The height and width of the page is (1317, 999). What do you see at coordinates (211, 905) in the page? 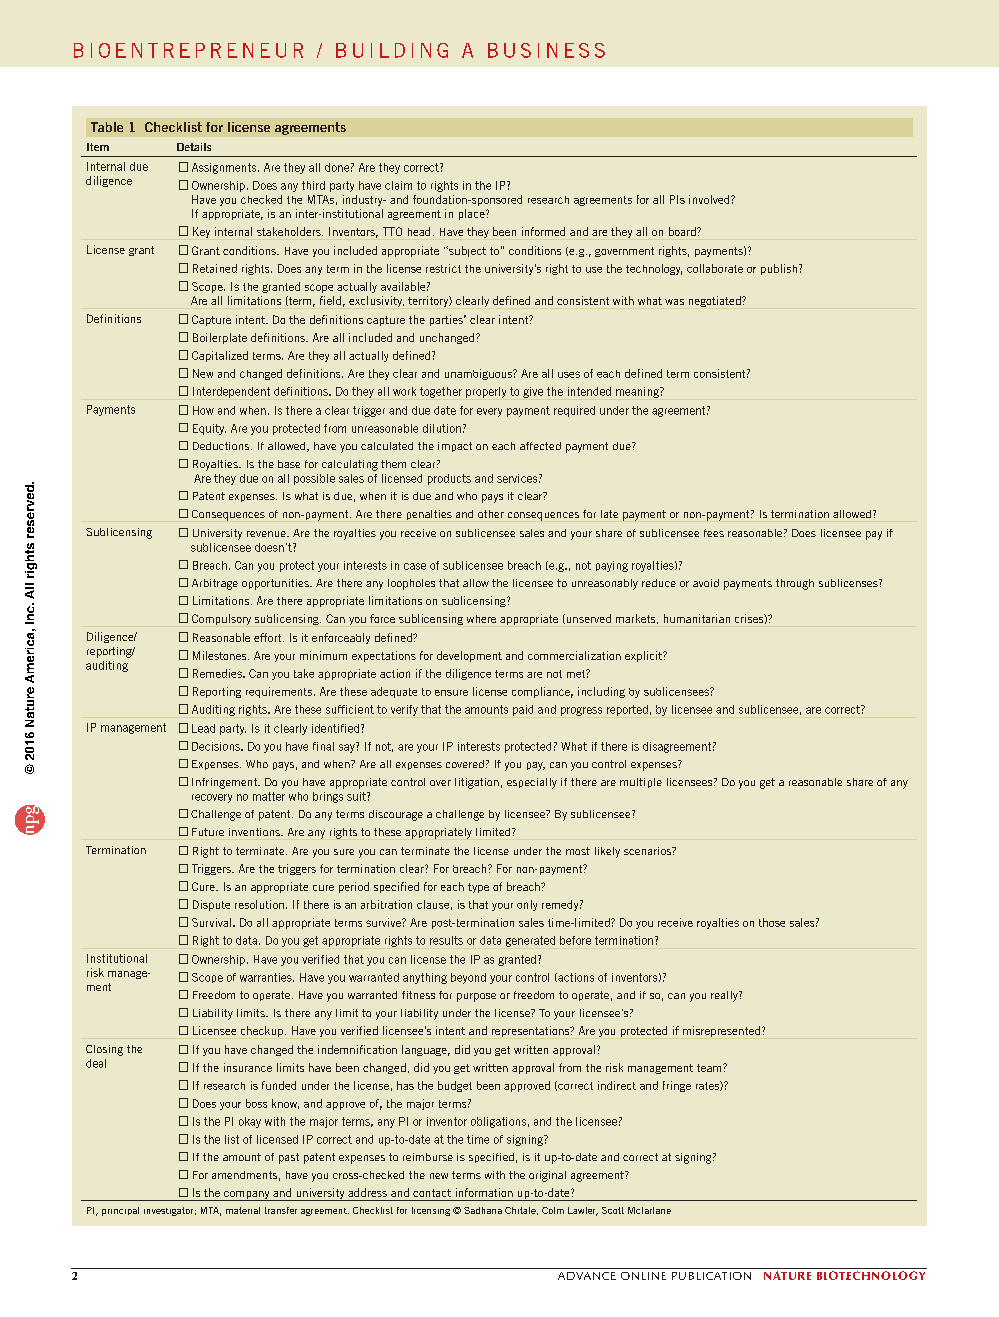
I see `Dispute` at bounding box center [211, 905].
